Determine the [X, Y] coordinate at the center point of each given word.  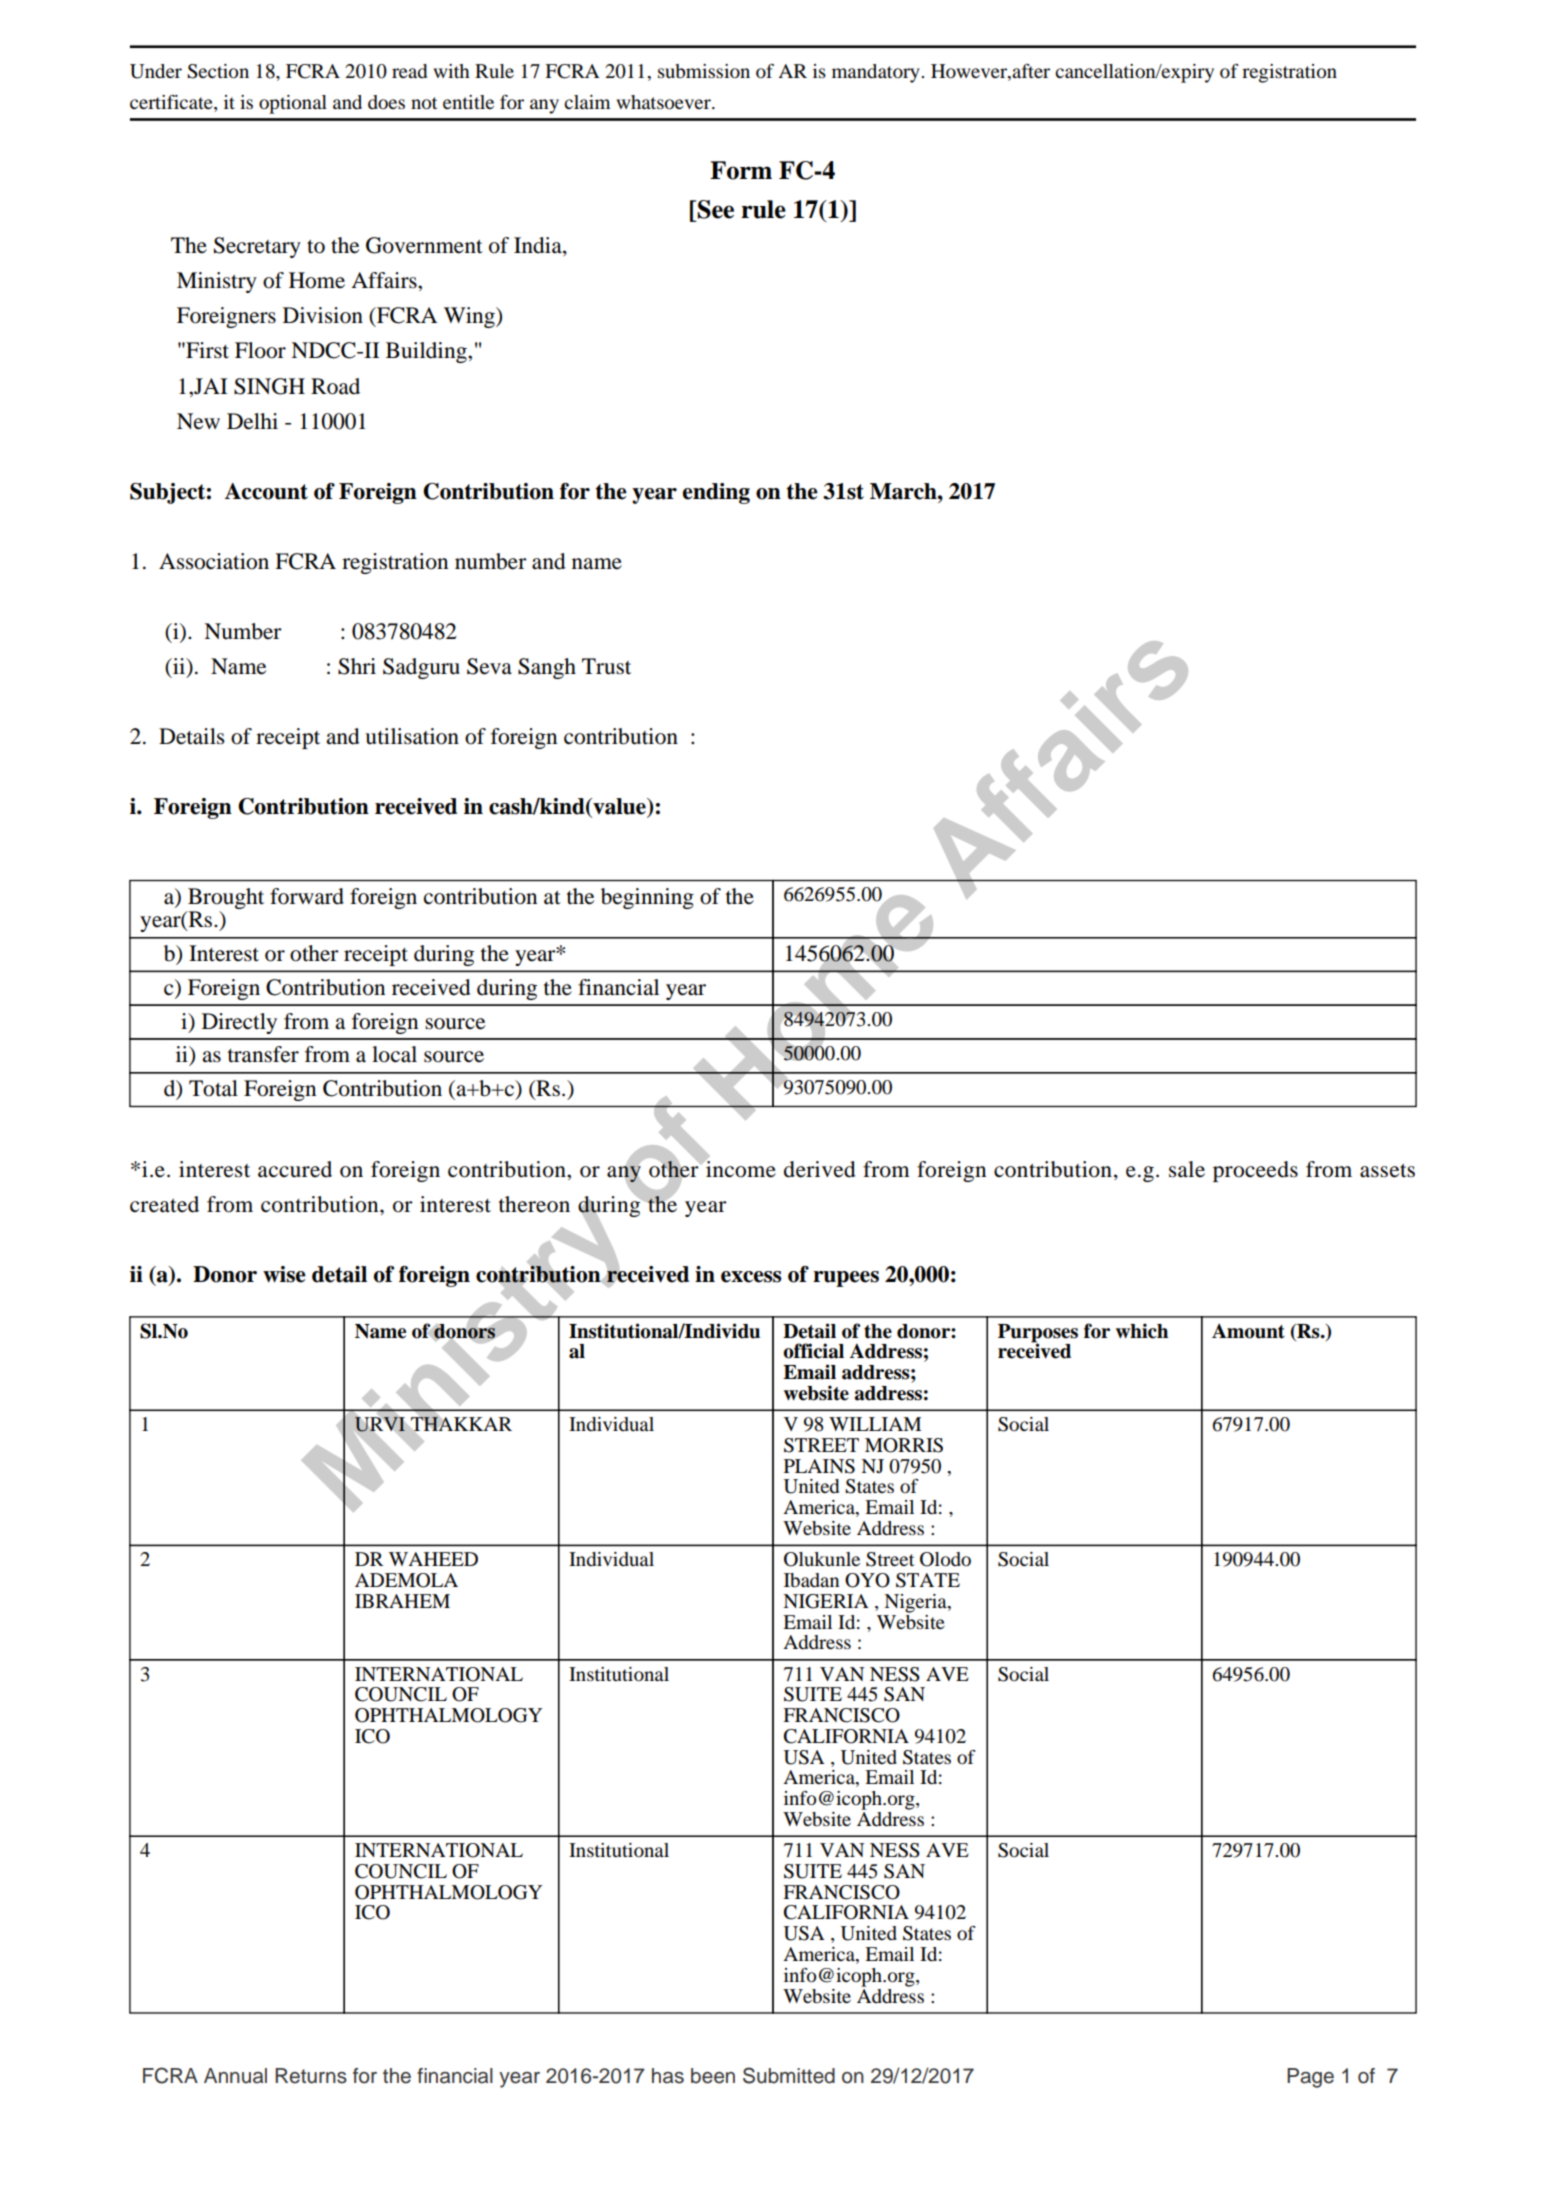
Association [214, 561]
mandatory [877, 73]
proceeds [1255, 1171]
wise [284, 1274]
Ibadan [811, 1580]
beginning [647, 898]
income [740, 1168]
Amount [1248, 1331]
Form [741, 170]
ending [716, 493]
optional [293, 104]
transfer [263, 1054]
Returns [311, 2076]
